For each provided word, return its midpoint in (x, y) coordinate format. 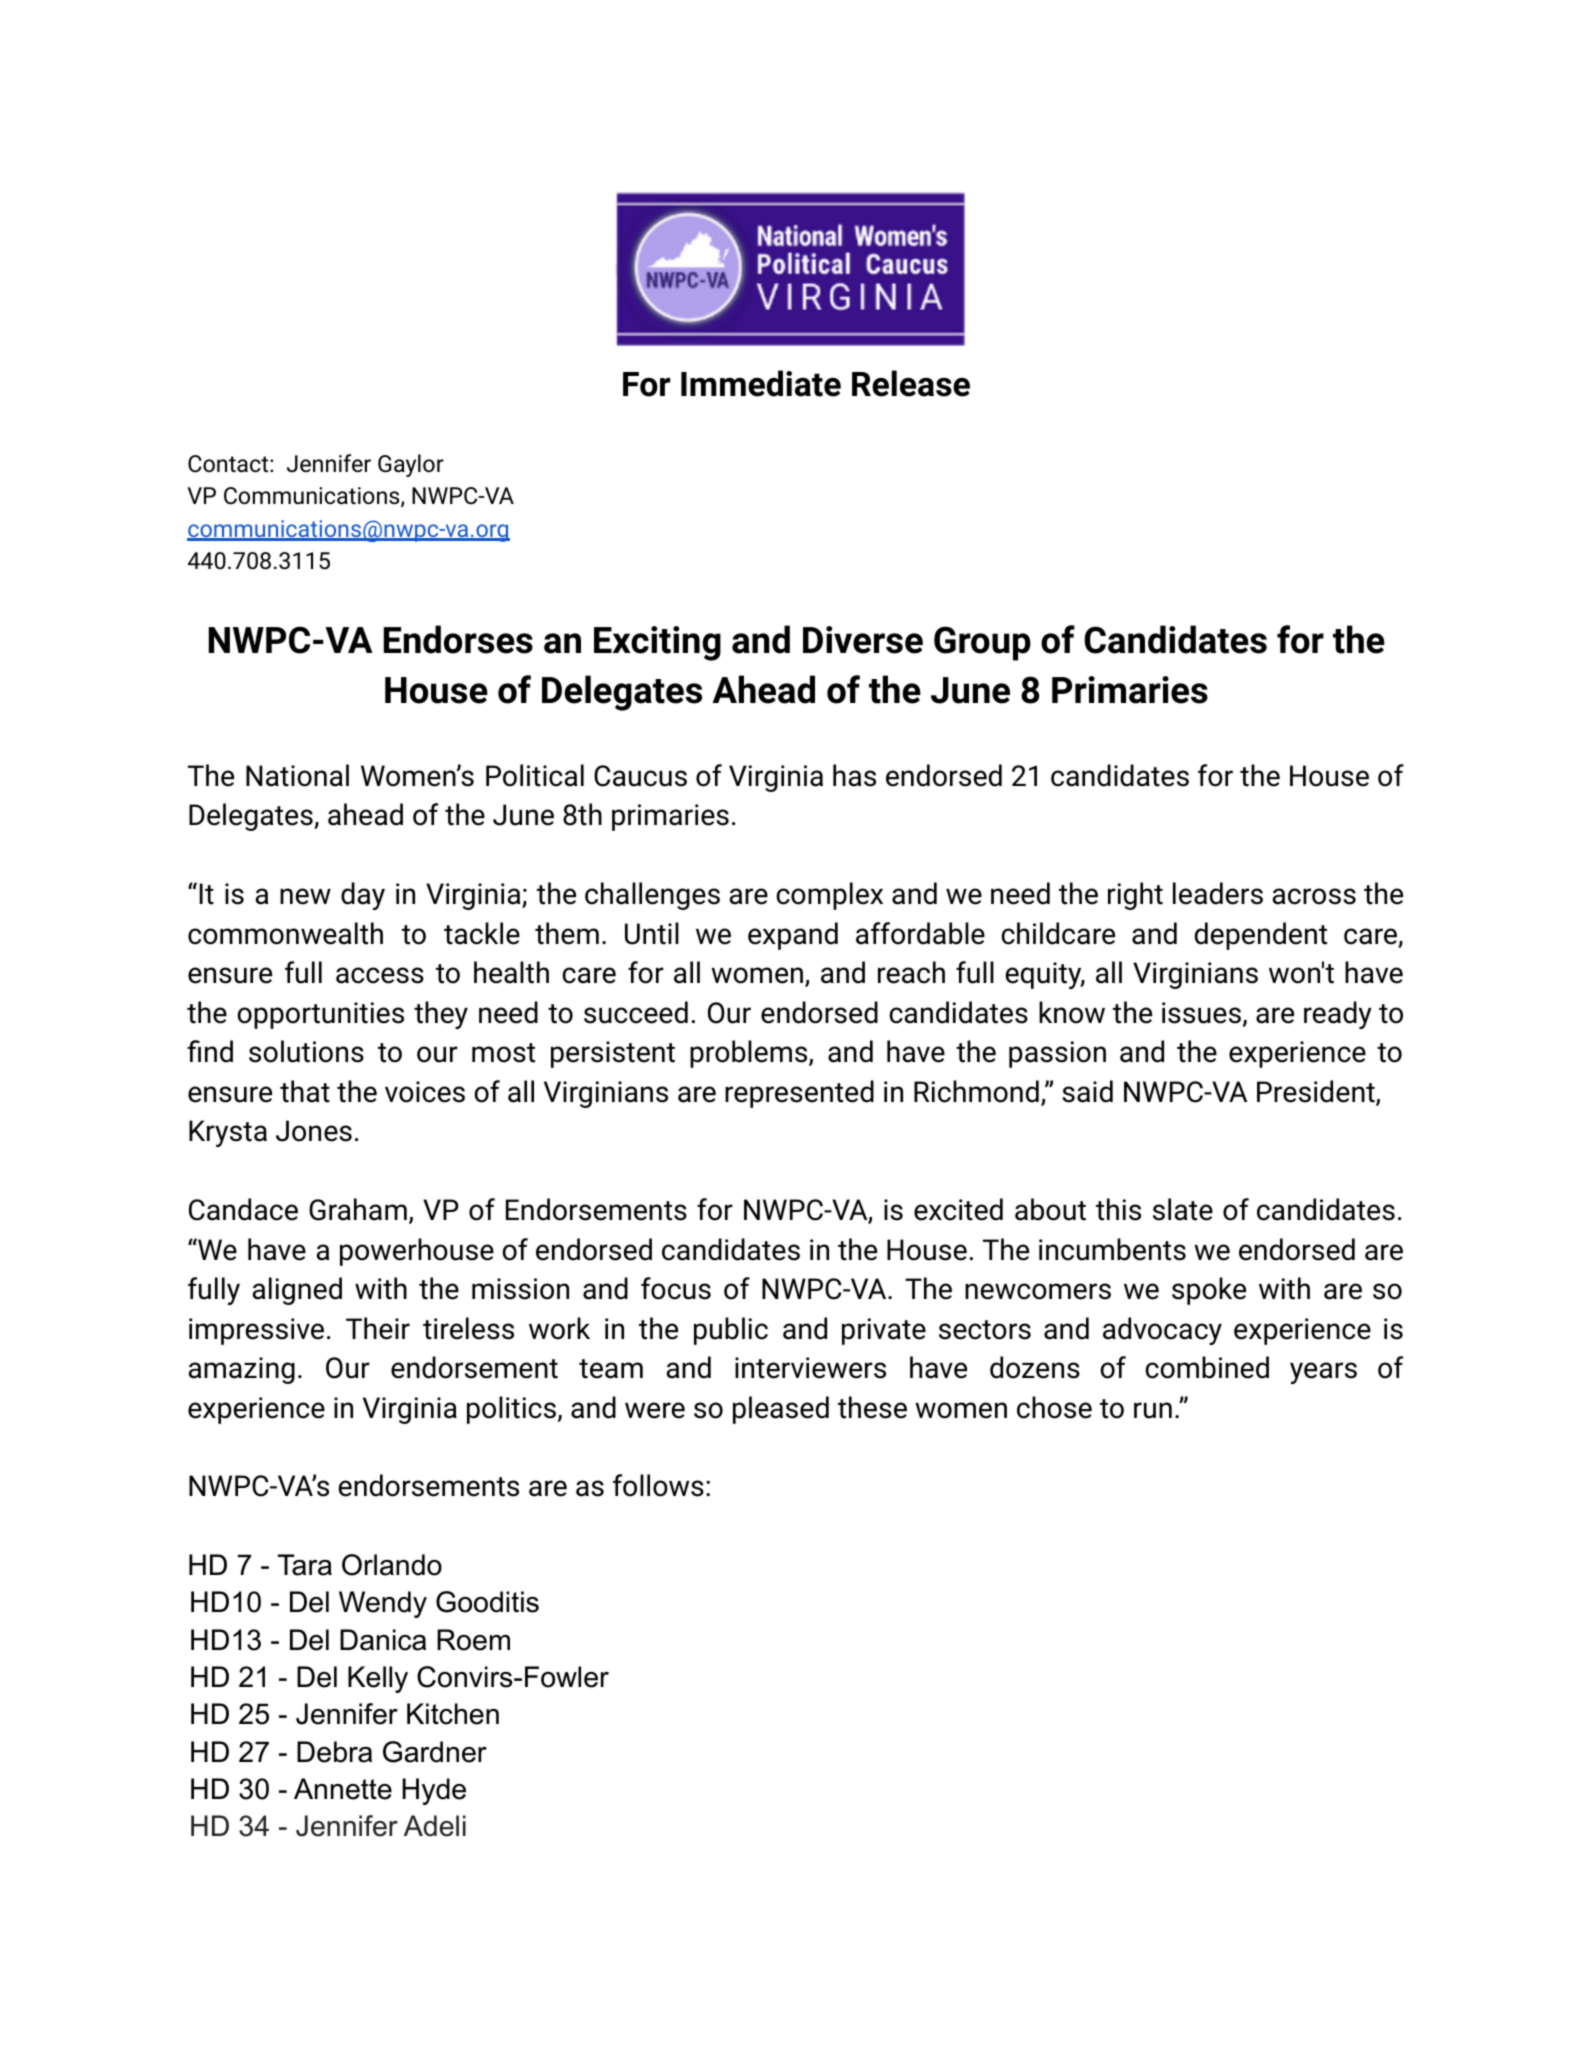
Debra (334, 1752)
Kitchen (453, 1714)
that (305, 1091)
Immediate (761, 383)
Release (911, 383)
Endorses (458, 639)
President (1317, 1092)
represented (799, 1094)
